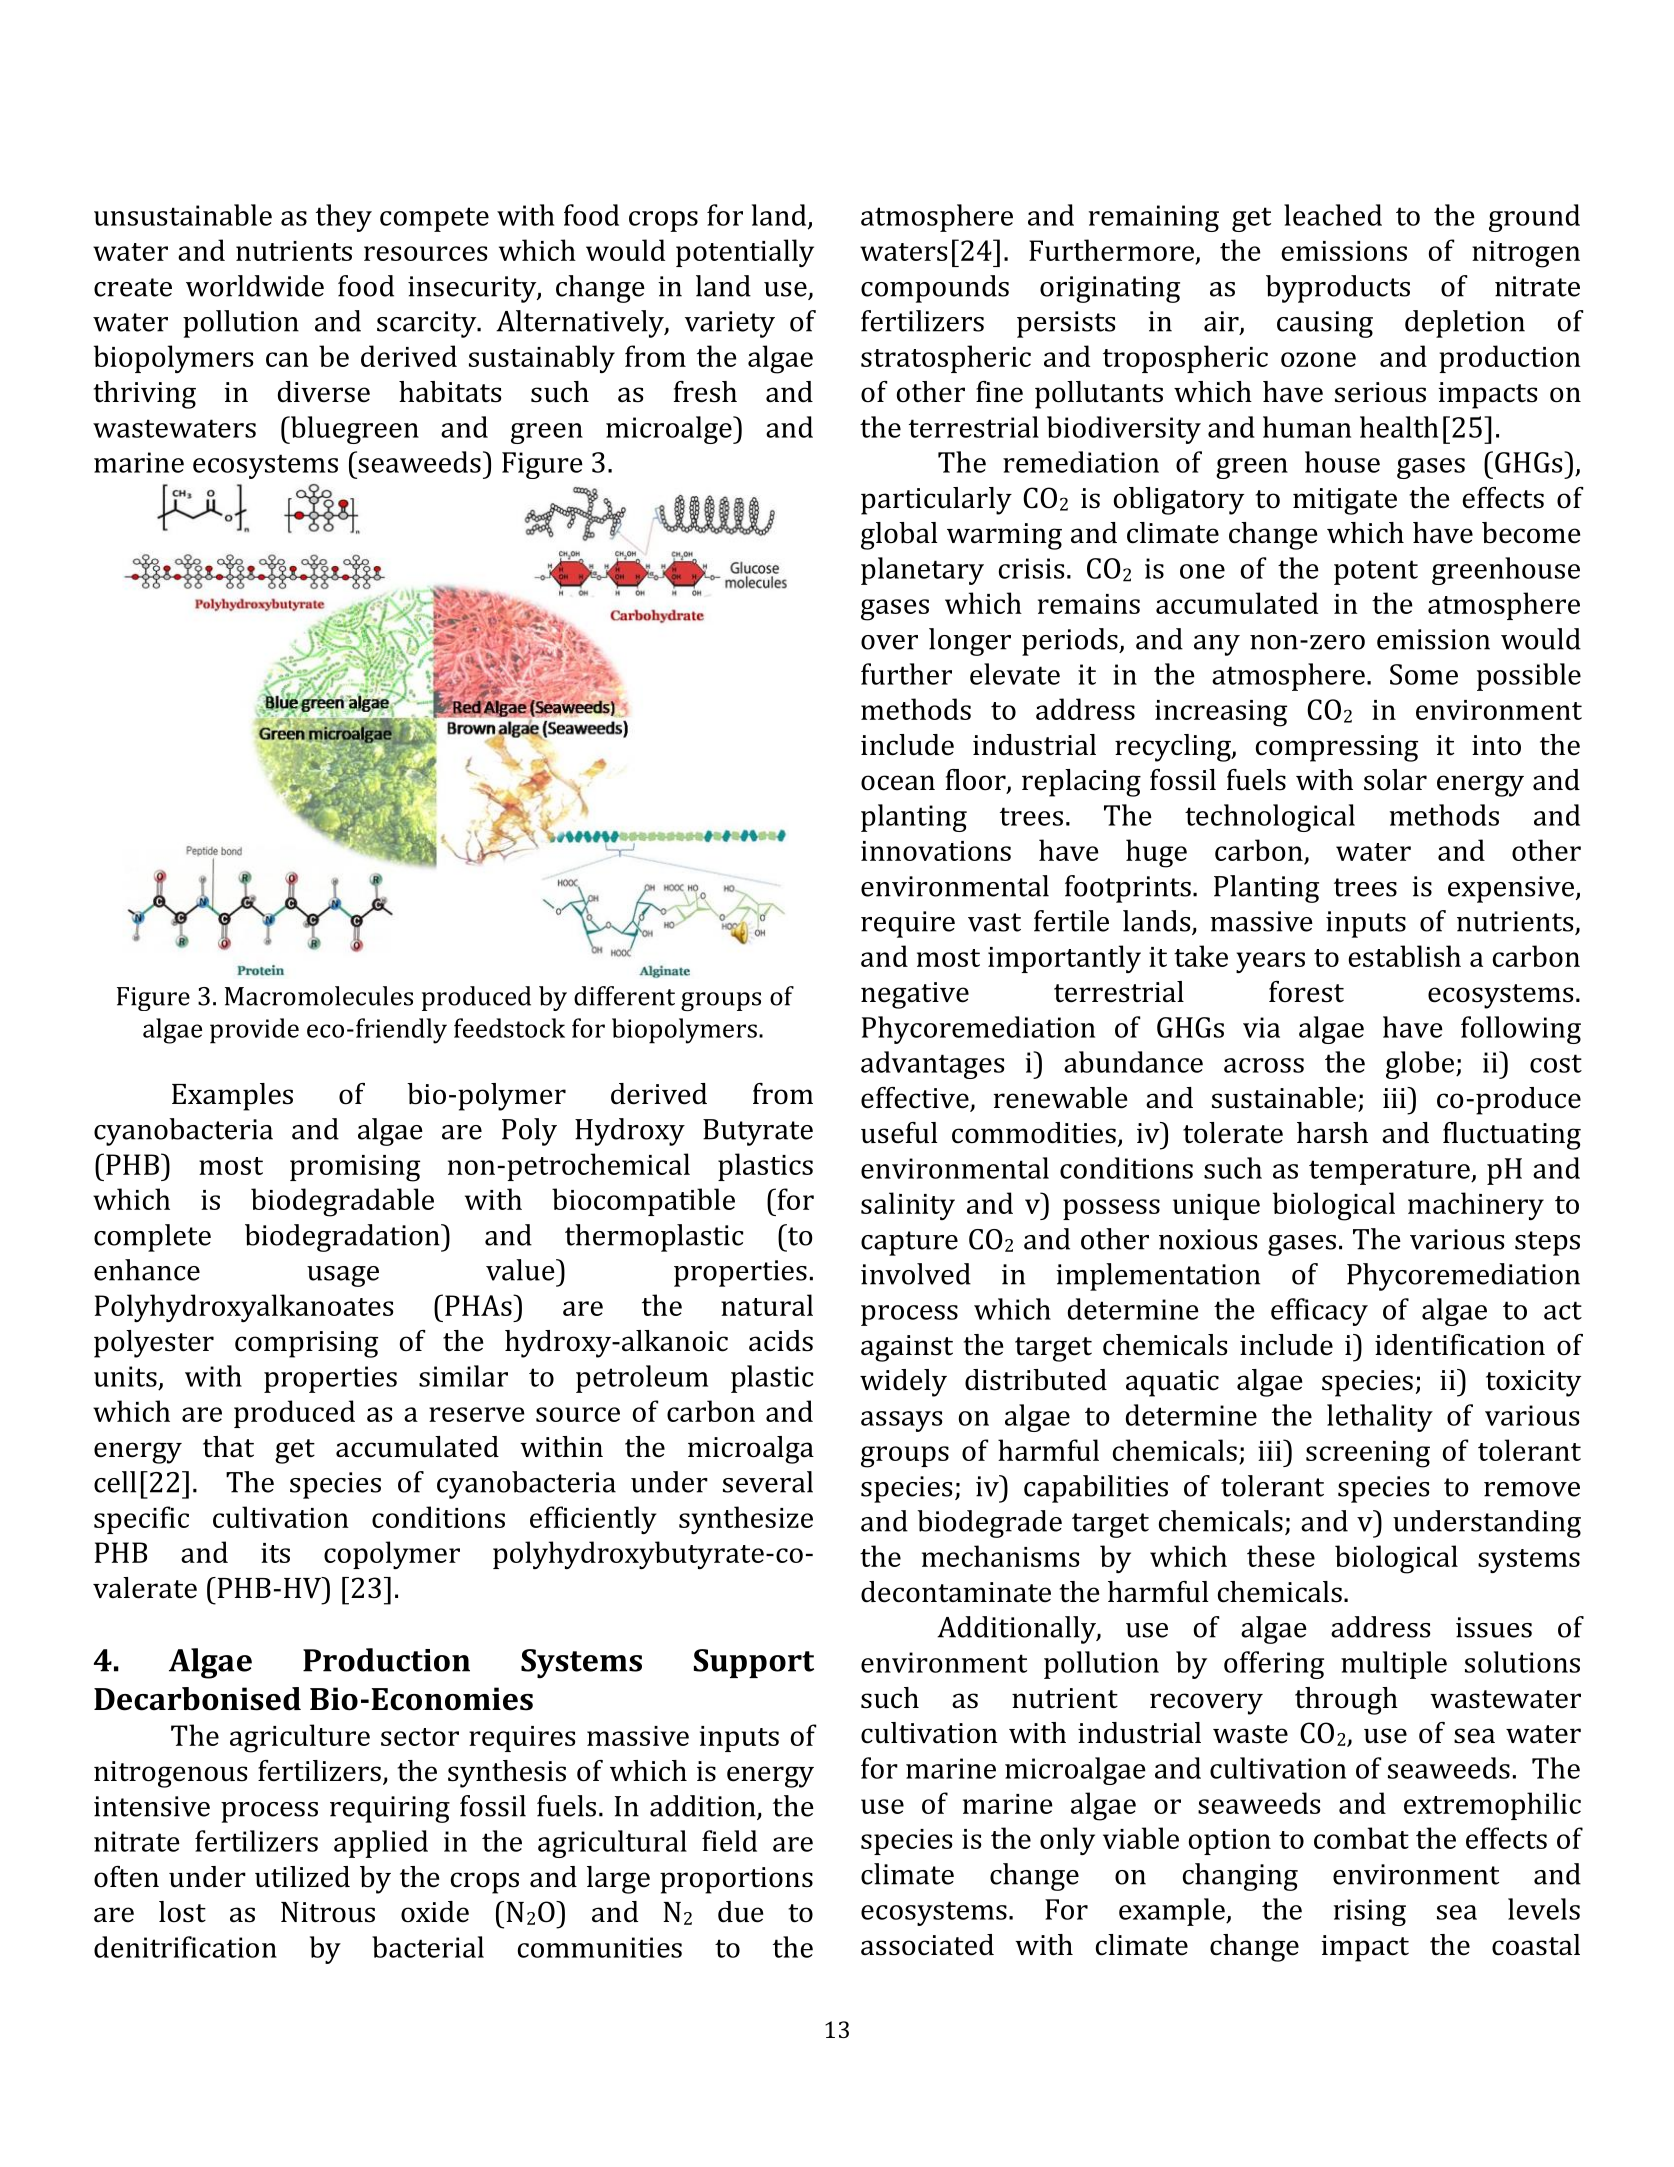 The image size is (1674, 2167). What do you see at coordinates (302, 1877) in the image?
I see `utilized` at bounding box center [302, 1877].
